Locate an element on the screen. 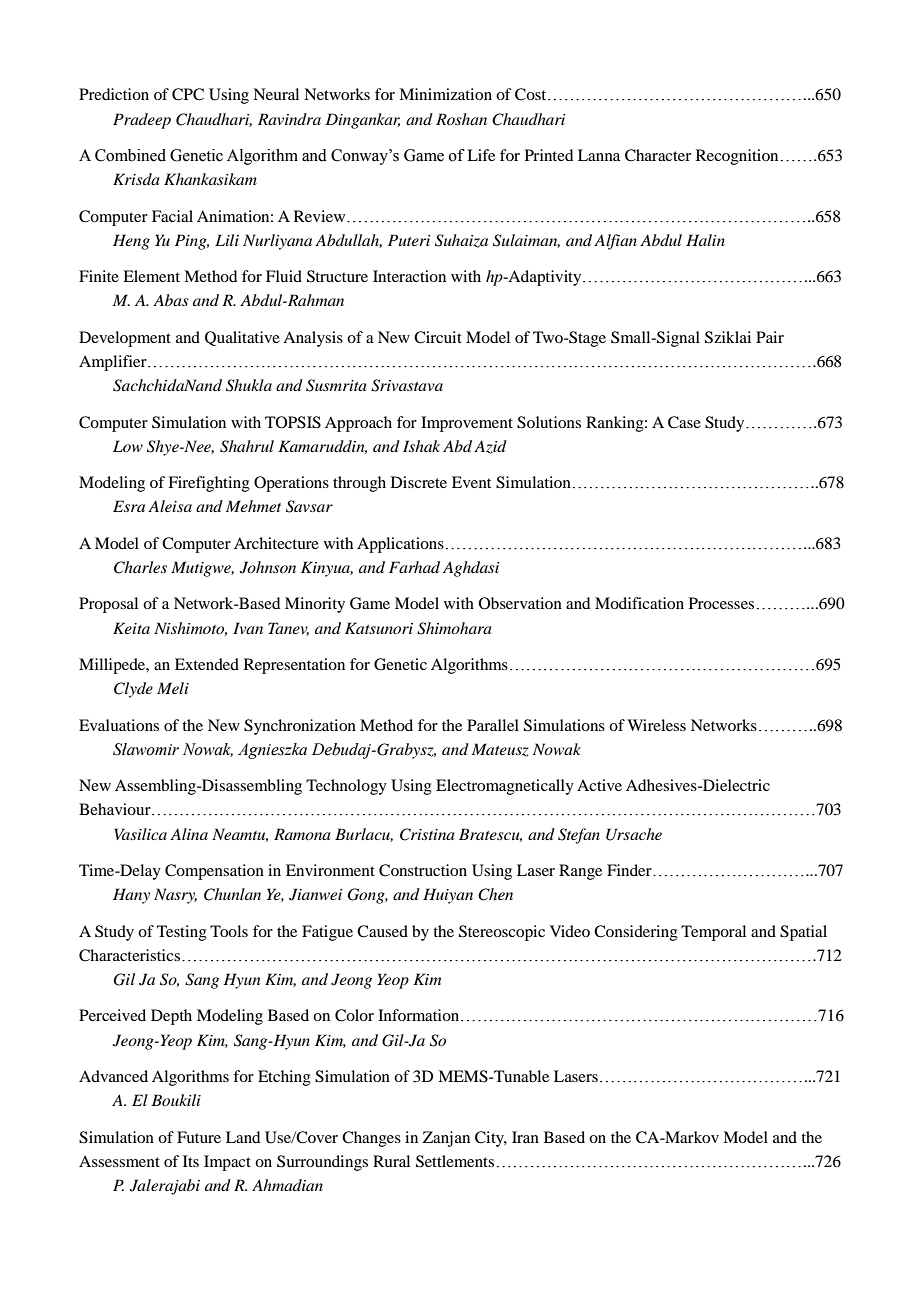 This screenshot has width=924, height=1308. Lanna is located at coordinates (599, 155).
